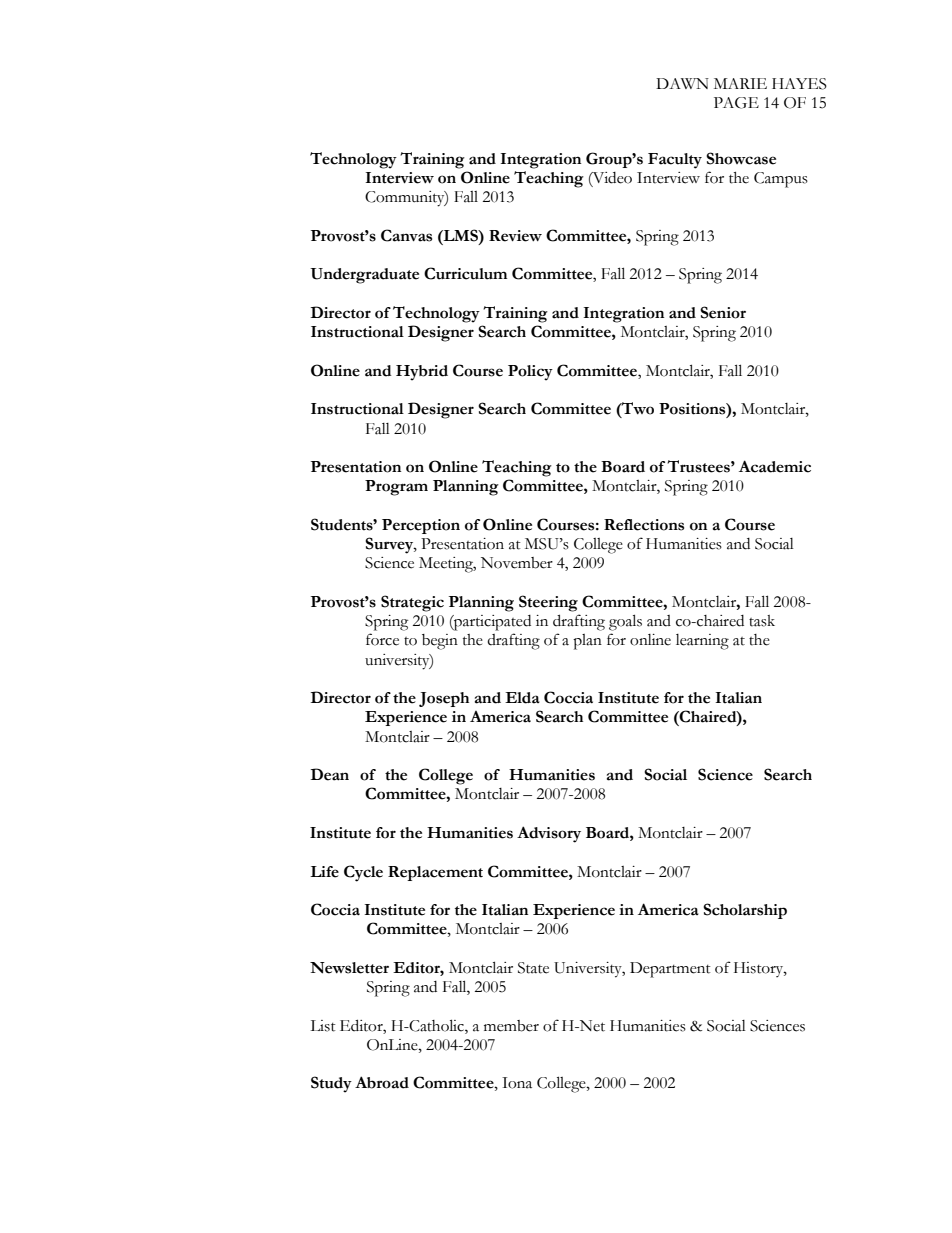 The width and height of the screenshot is (952, 1233). What do you see at coordinates (548, 603) in the screenshot?
I see `Steering` at bounding box center [548, 603].
